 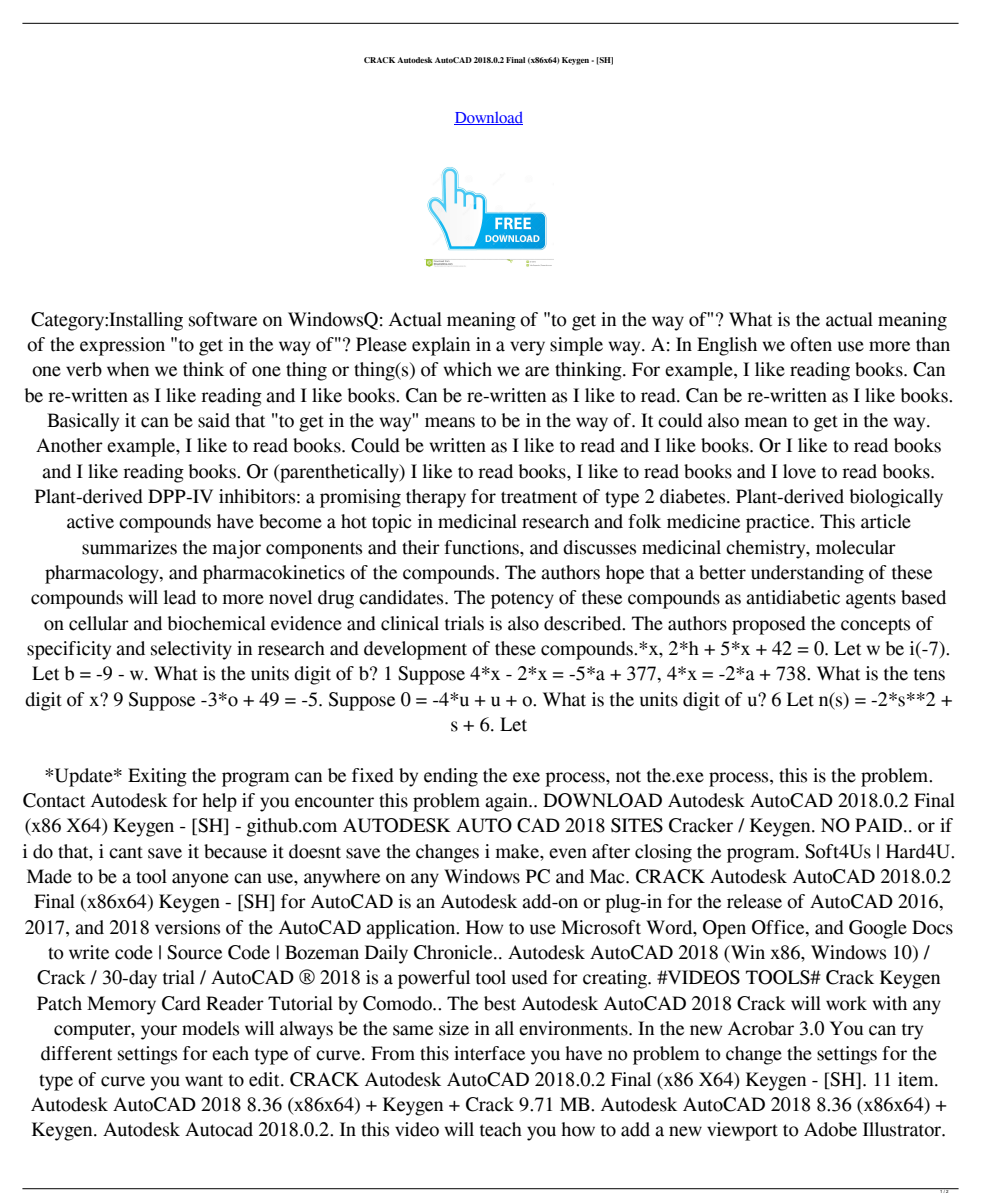 I want to click on which, so click(x=467, y=369).
